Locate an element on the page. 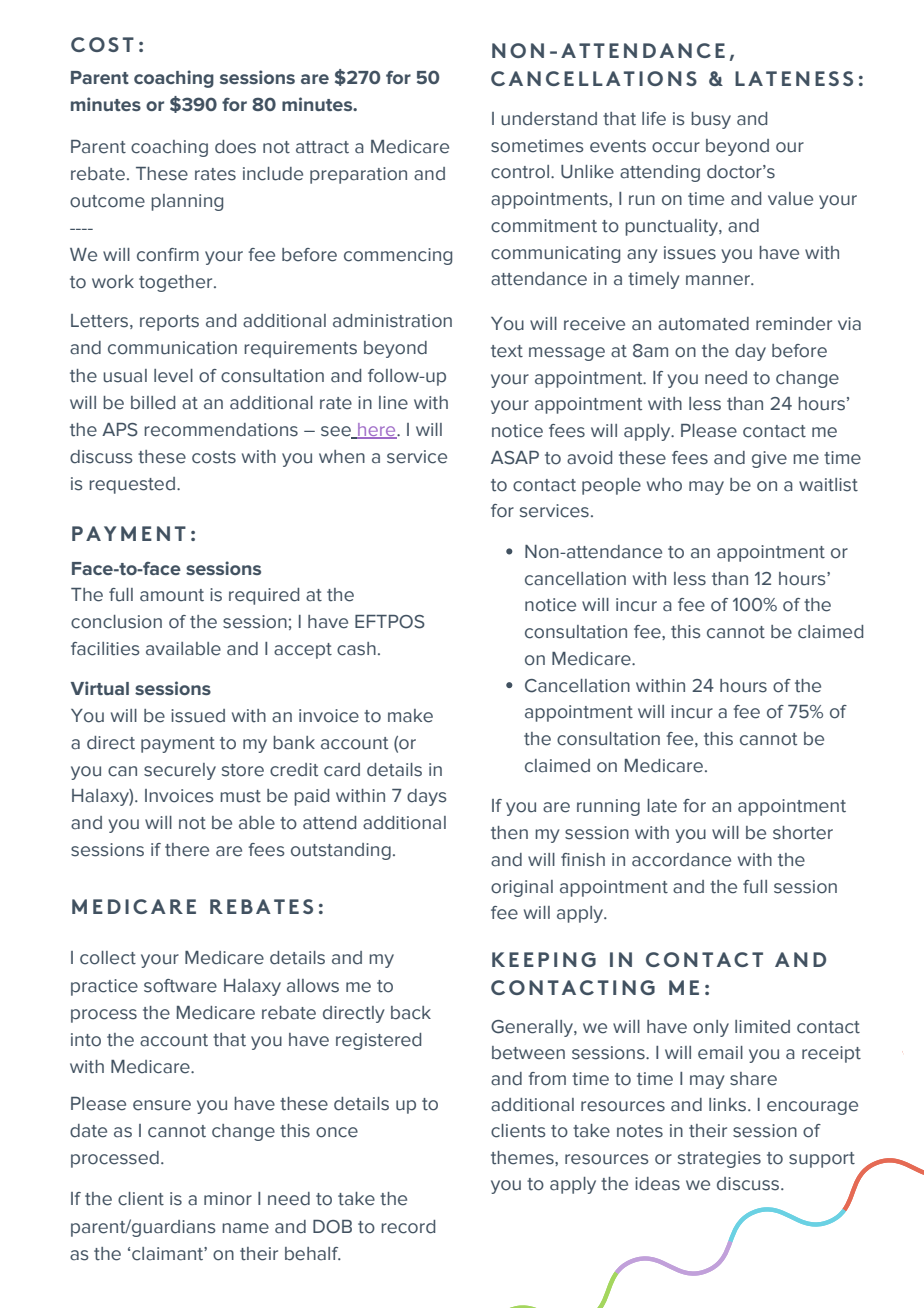 The width and height of the page is (924, 1309). ASAP is located at coordinates (515, 458).
